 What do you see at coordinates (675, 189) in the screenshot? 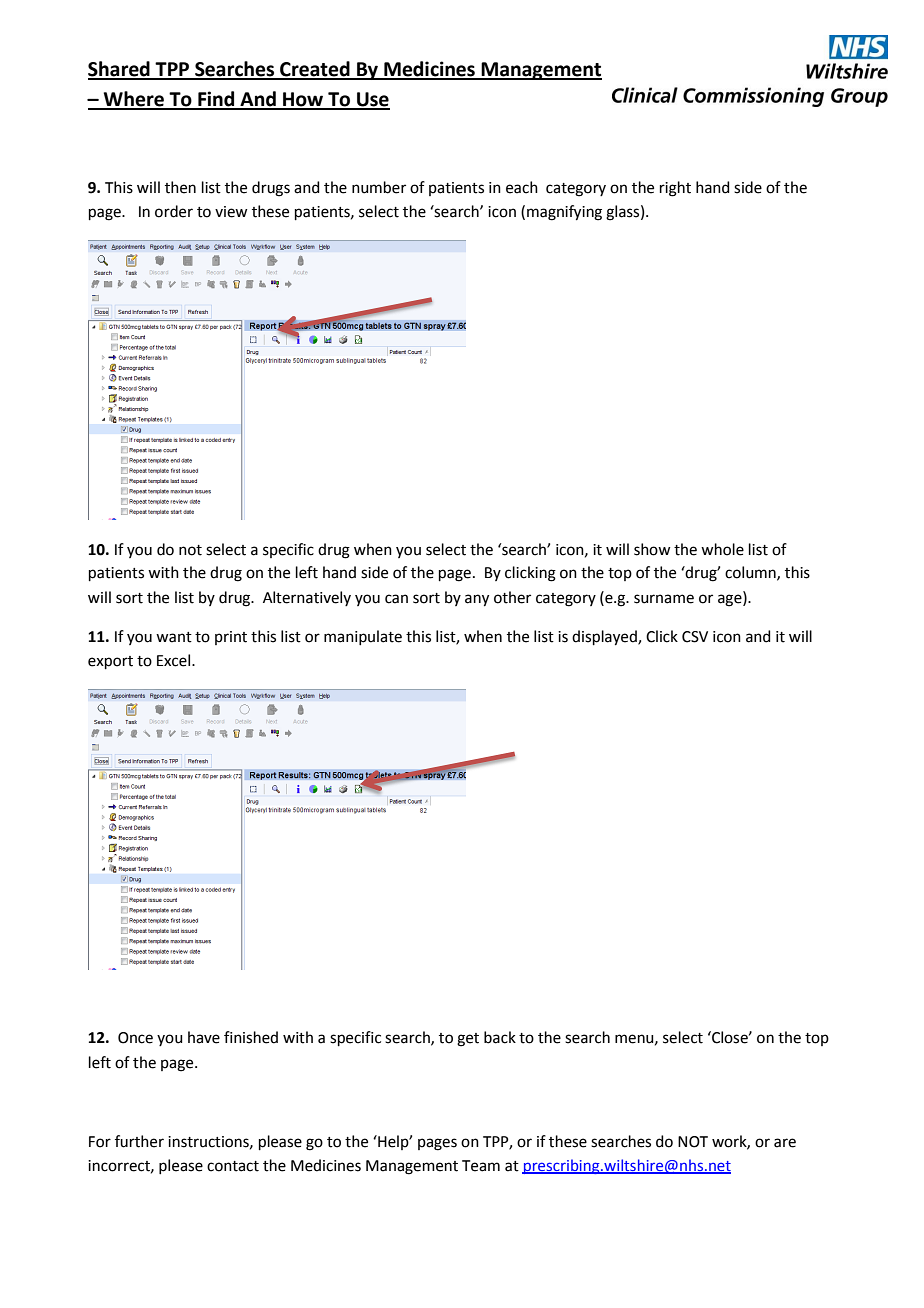
I see `right` at bounding box center [675, 189].
